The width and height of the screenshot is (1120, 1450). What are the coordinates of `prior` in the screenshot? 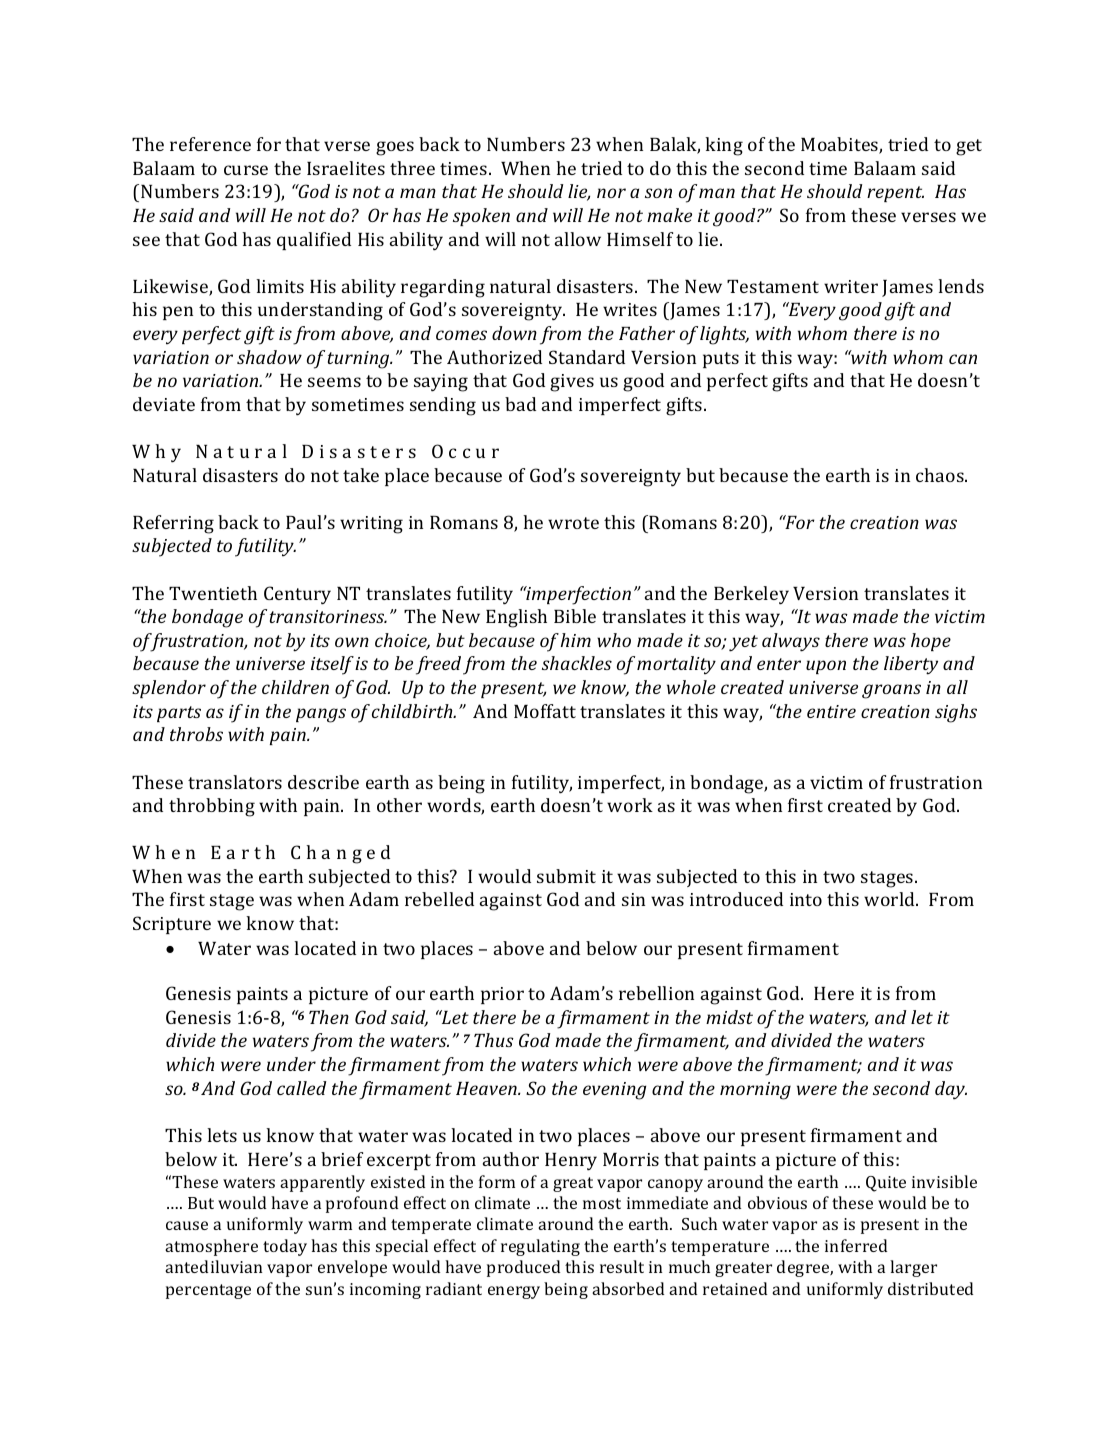 It's located at (502, 995).
